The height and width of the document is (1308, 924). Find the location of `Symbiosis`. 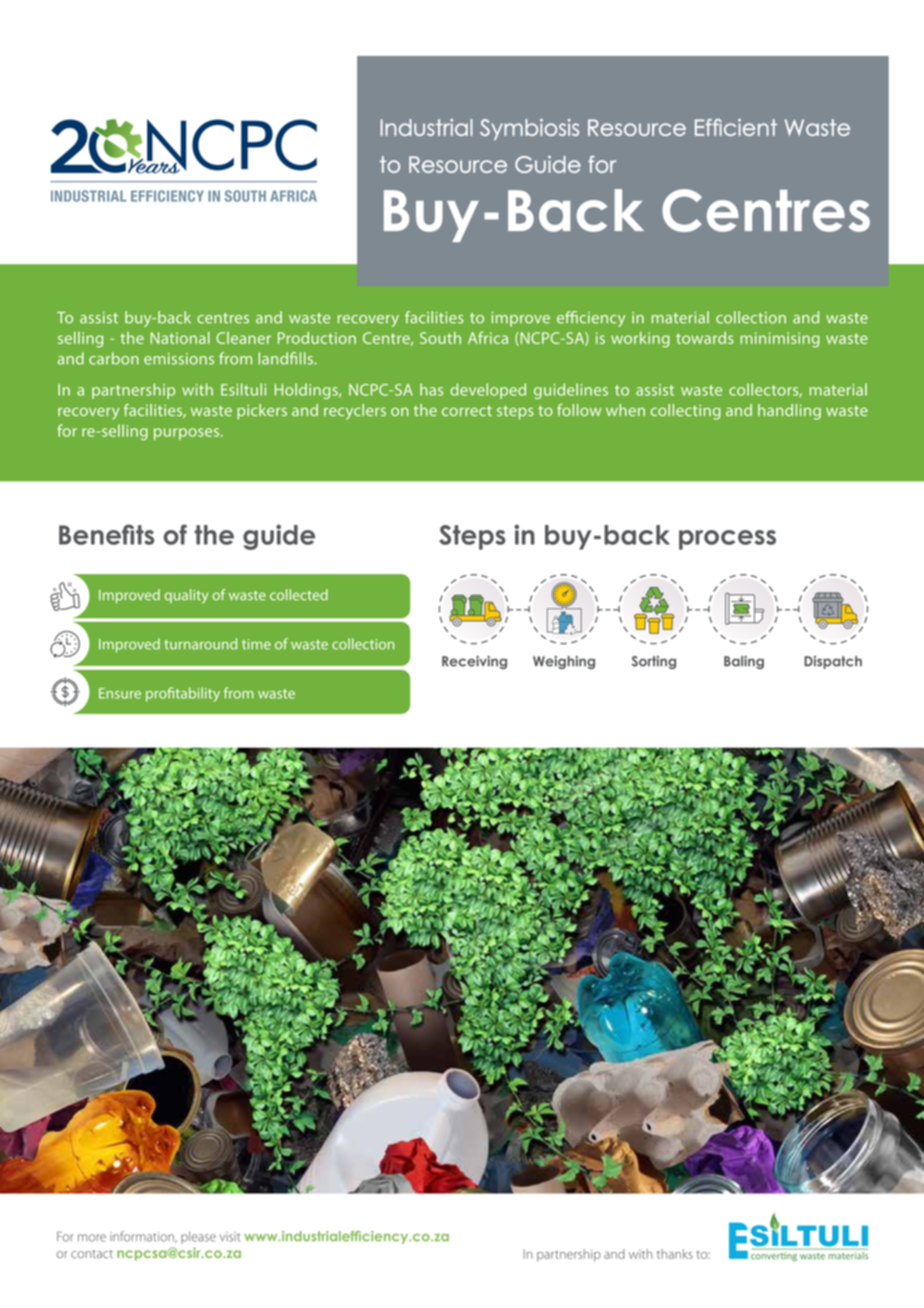

Symbiosis is located at coordinates (529, 129).
